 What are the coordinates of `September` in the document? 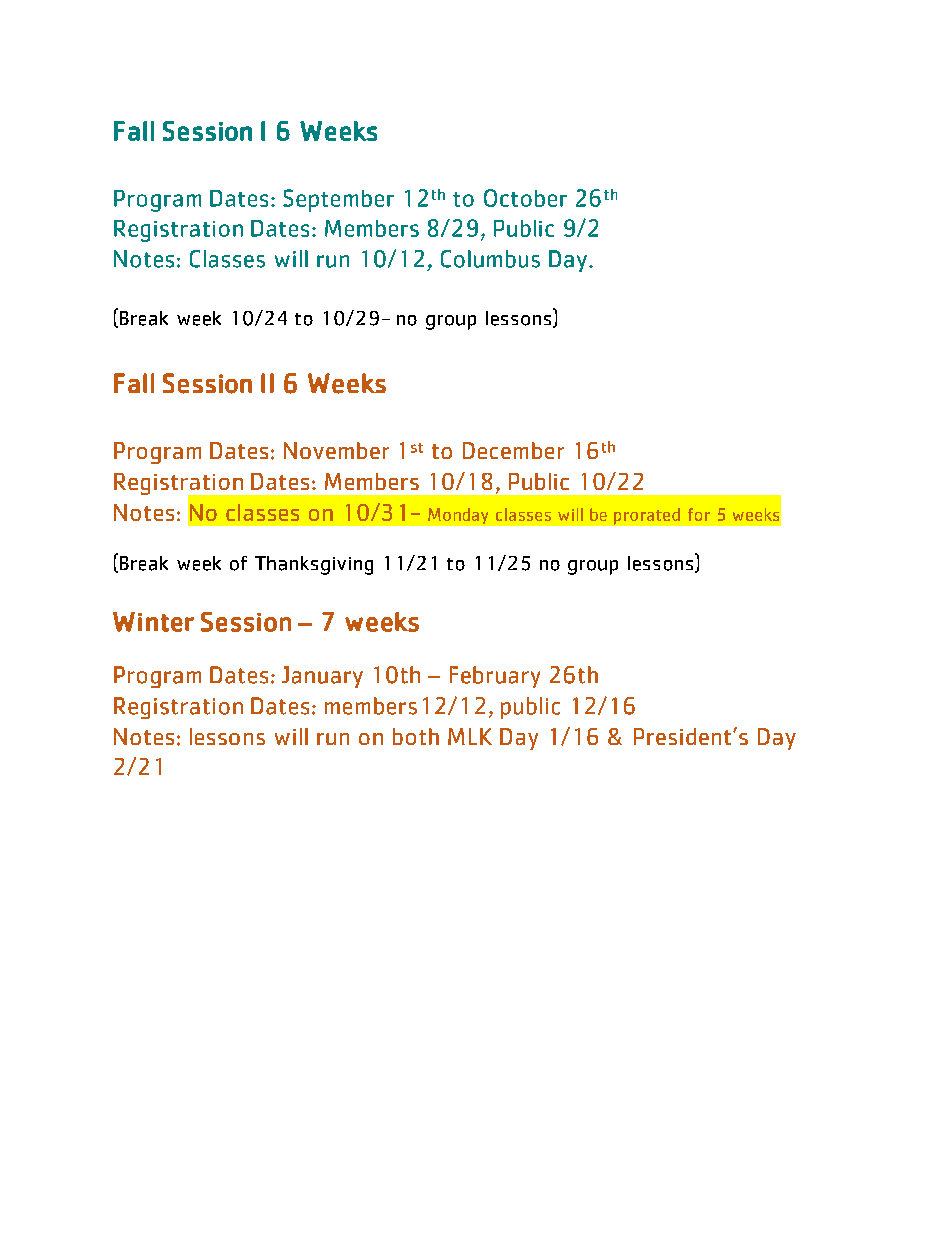 It's located at (338, 200).
